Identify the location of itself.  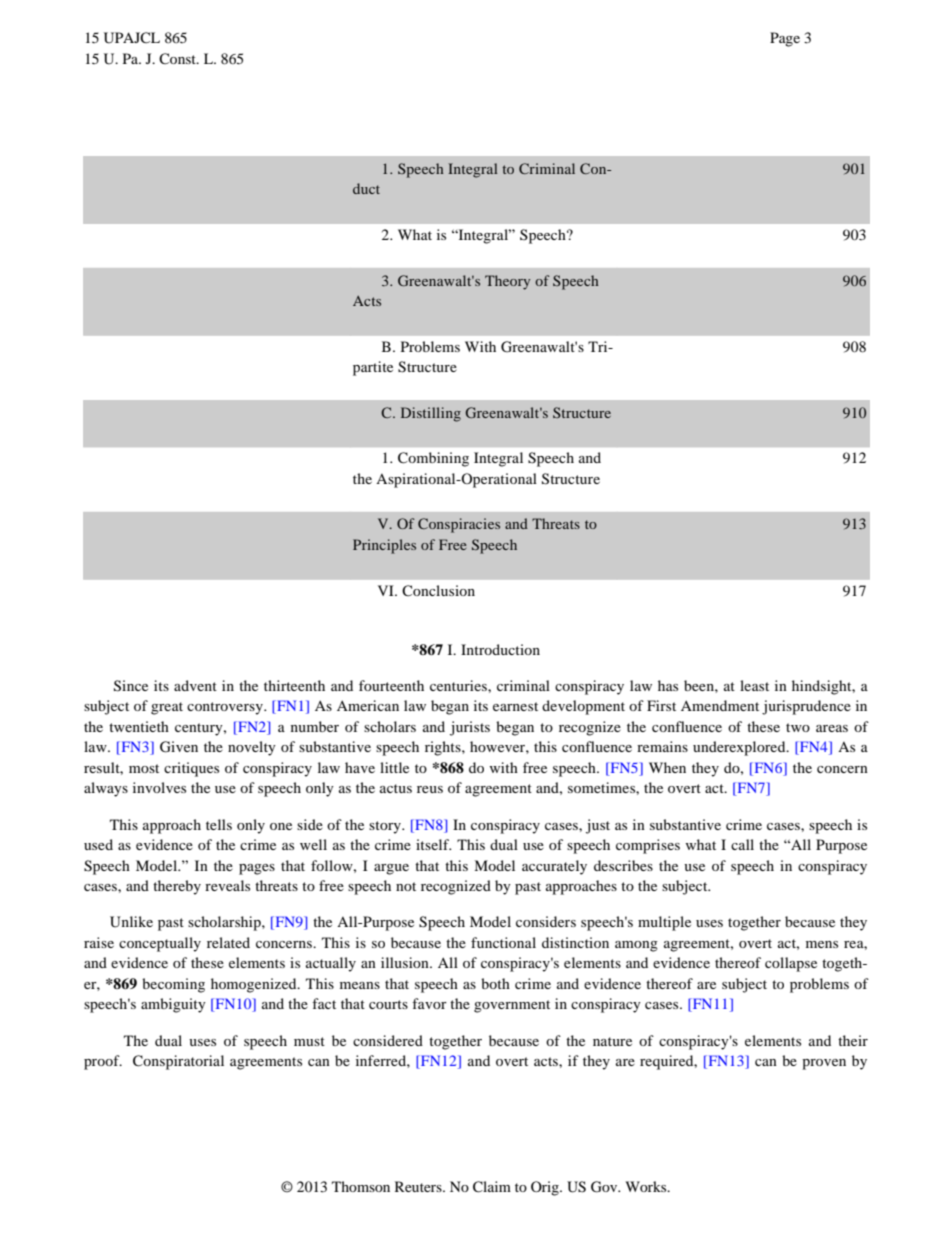
(433, 844).
